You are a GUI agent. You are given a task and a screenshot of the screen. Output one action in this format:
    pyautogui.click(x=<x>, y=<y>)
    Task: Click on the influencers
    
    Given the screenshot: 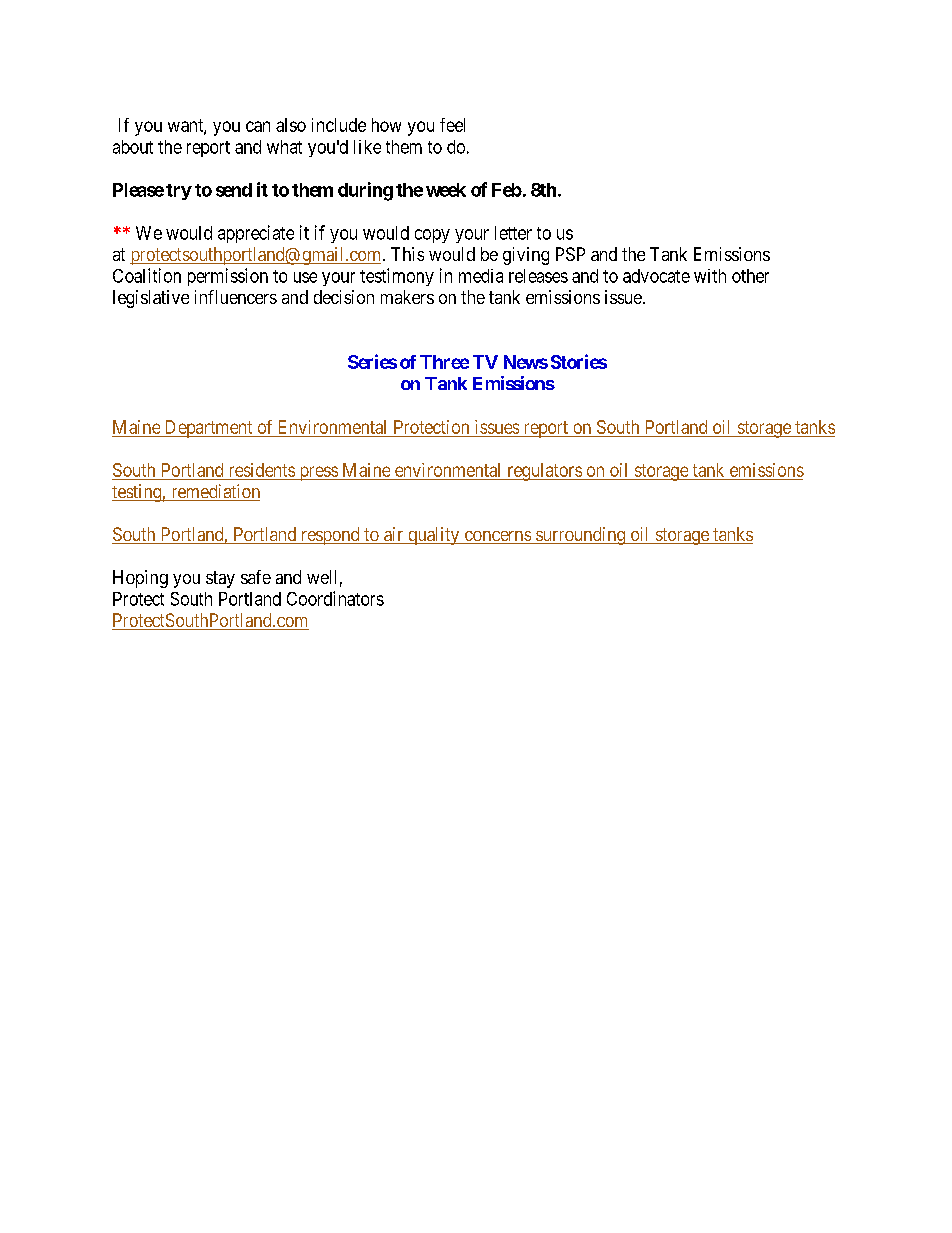 What is the action you would take?
    pyautogui.click(x=236, y=297)
